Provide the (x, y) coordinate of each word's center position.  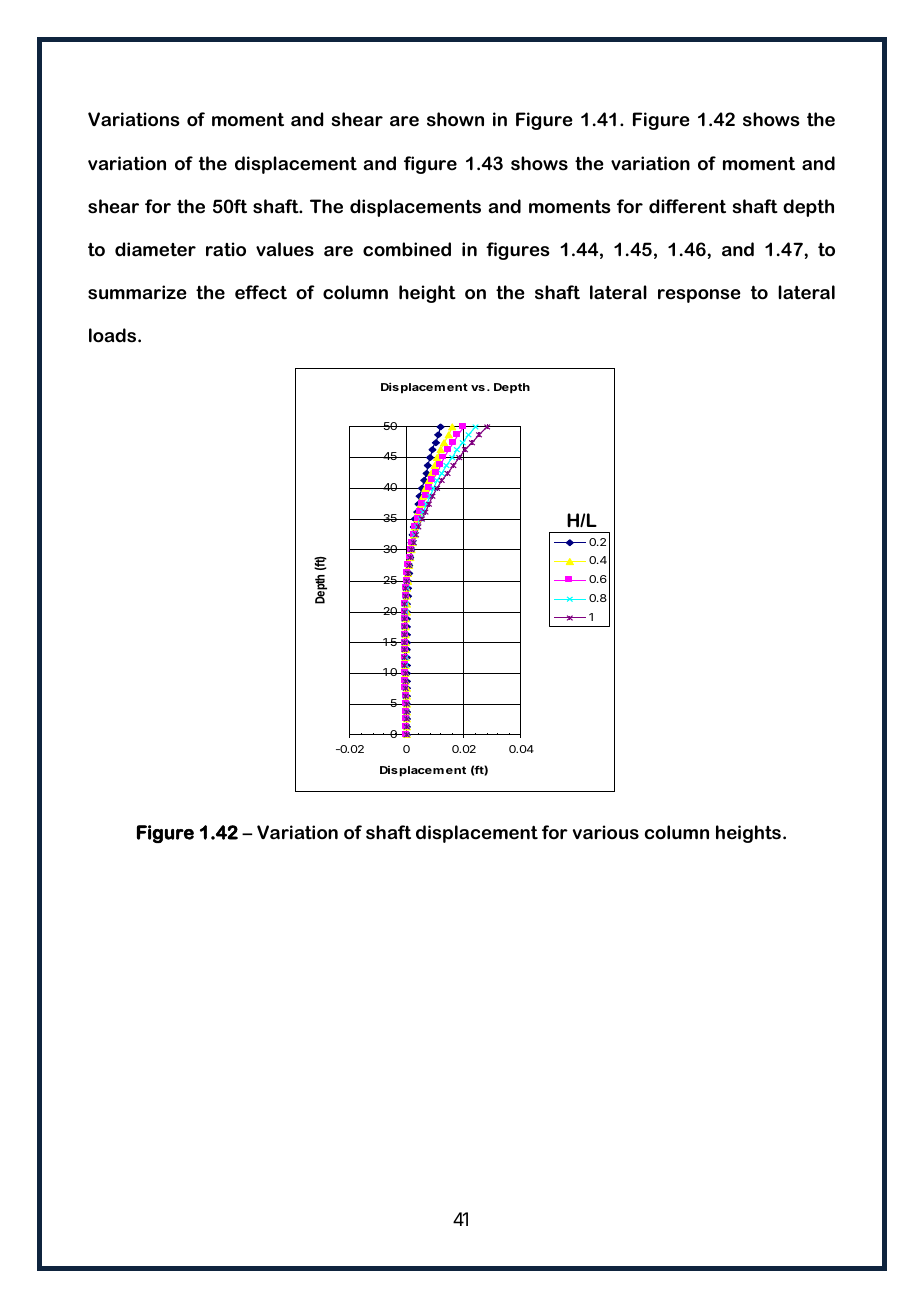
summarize (137, 292)
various (606, 832)
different (687, 206)
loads (114, 335)
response (699, 296)
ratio (226, 249)
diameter (155, 249)
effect (261, 292)
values (285, 249)
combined (407, 249)
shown (455, 119)
